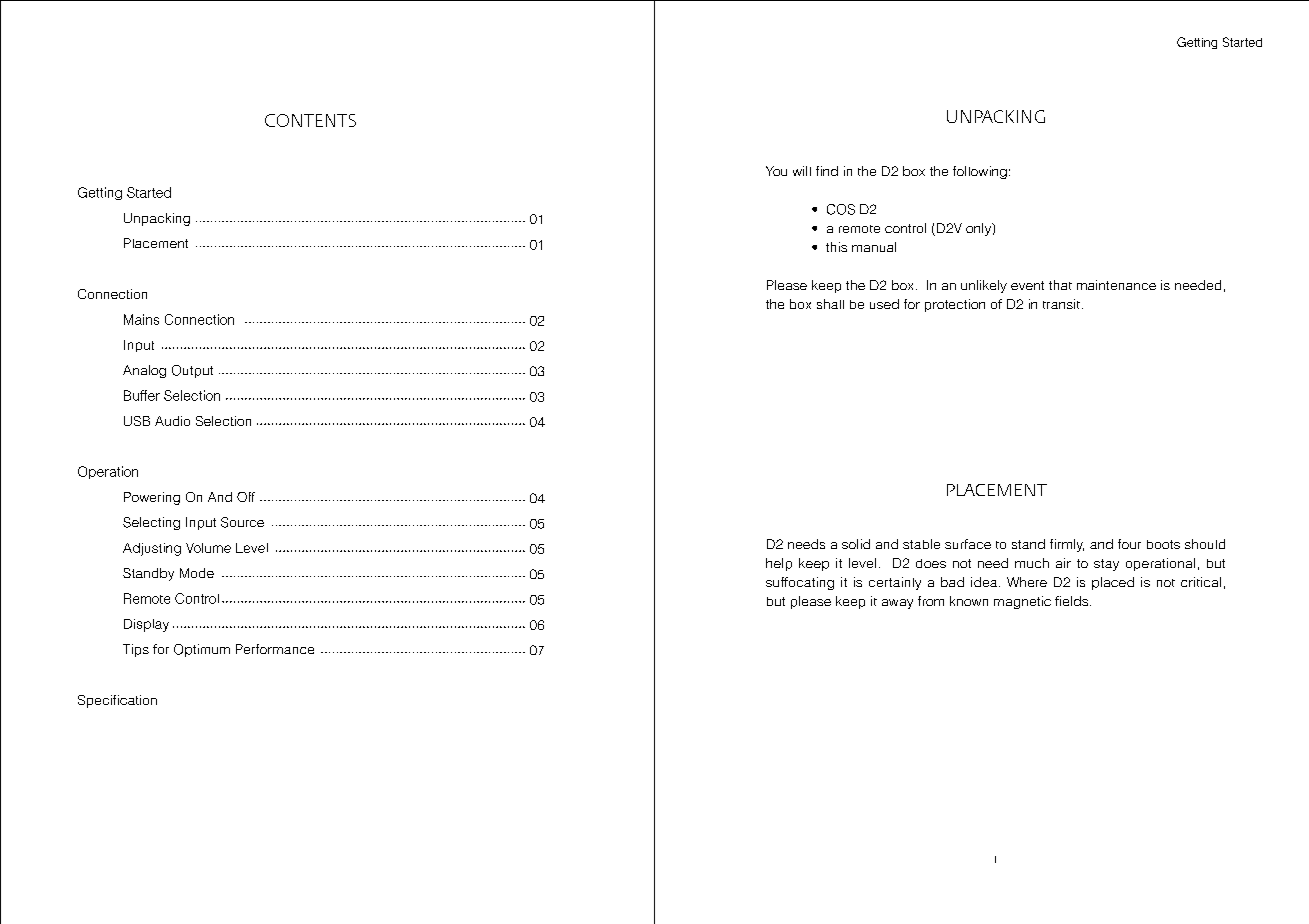  What do you see at coordinates (776, 171) in the image?
I see `You` at bounding box center [776, 171].
